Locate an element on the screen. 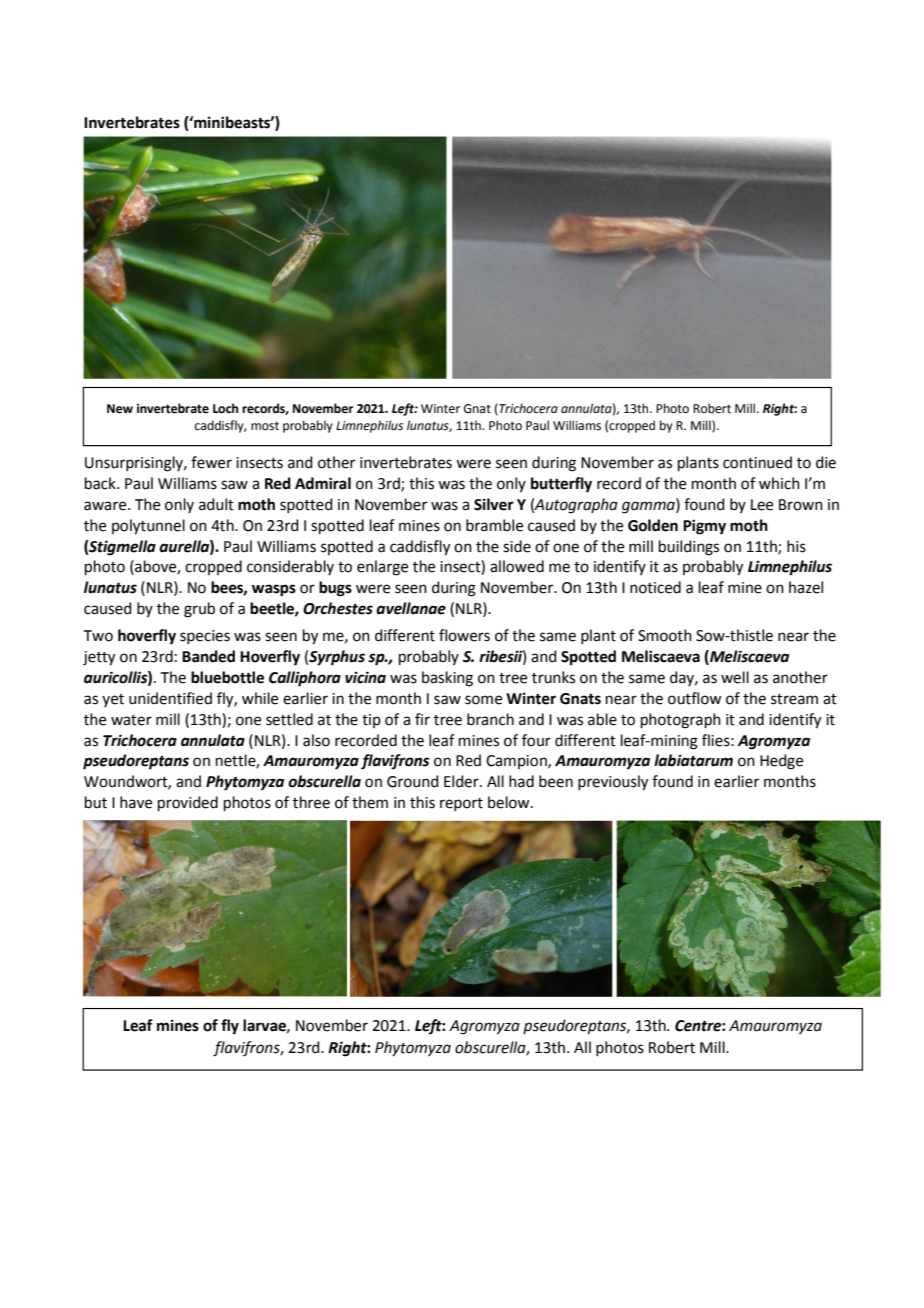 This screenshot has width=924, height=1308. unidentified is located at coordinates (170, 698).
